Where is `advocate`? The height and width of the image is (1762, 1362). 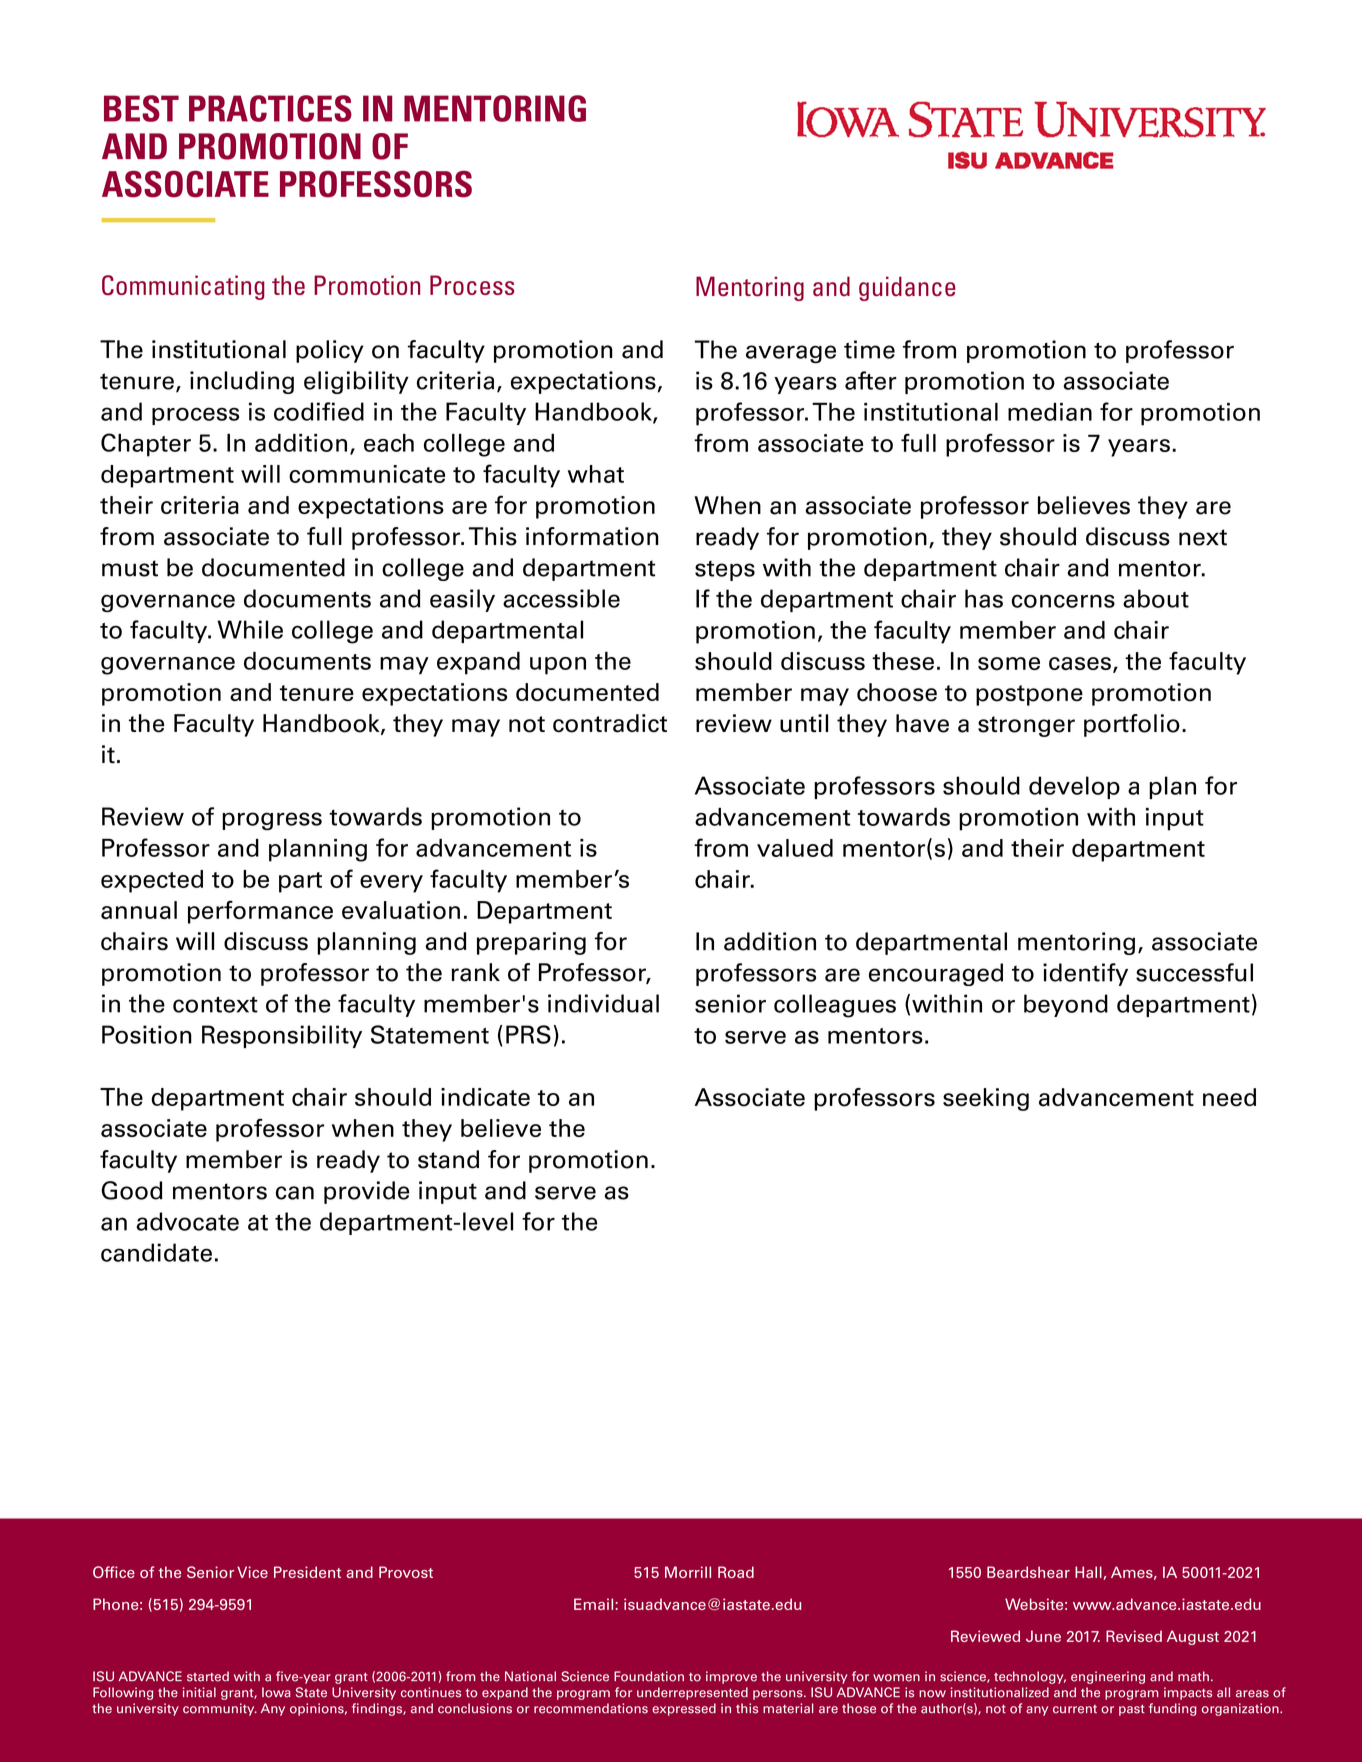
advocate is located at coordinates (187, 1221).
